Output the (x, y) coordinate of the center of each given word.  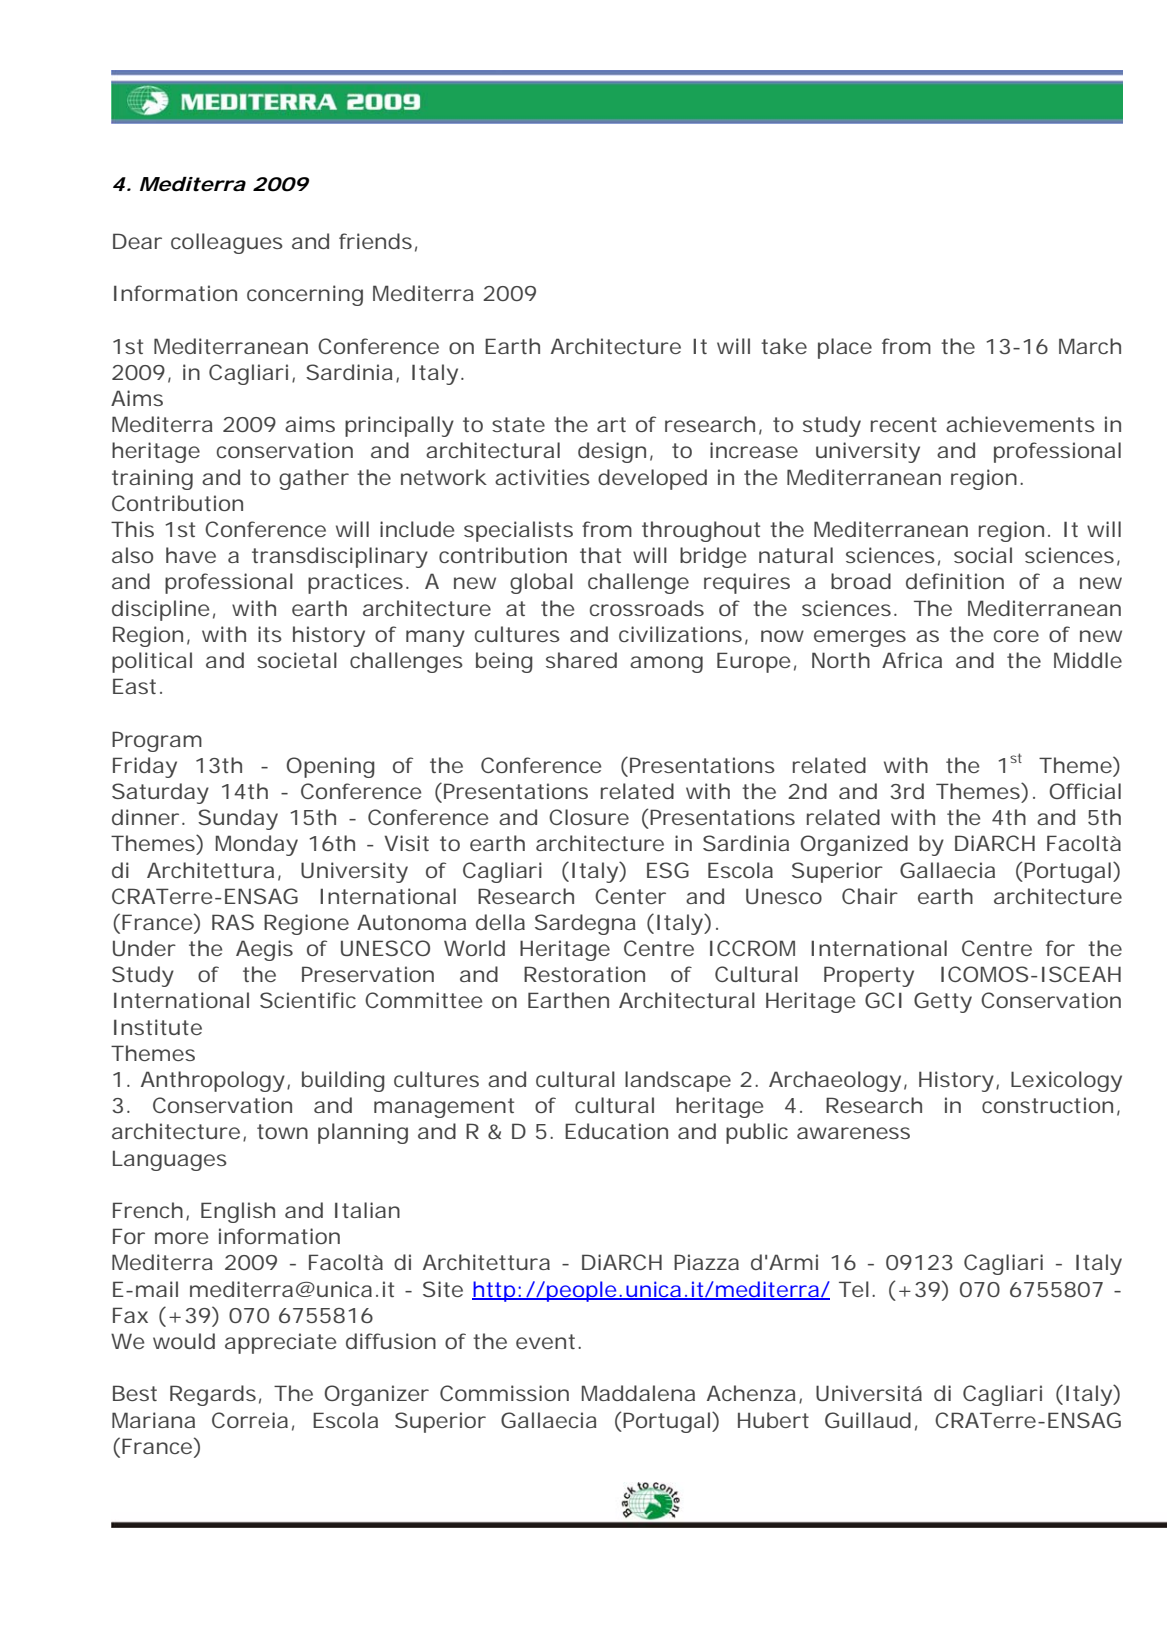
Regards (213, 1395)
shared (581, 660)
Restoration (584, 974)
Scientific (308, 1000)
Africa (912, 660)
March (1090, 346)
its (270, 634)
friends (375, 241)
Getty (943, 1002)
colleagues (227, 243)
